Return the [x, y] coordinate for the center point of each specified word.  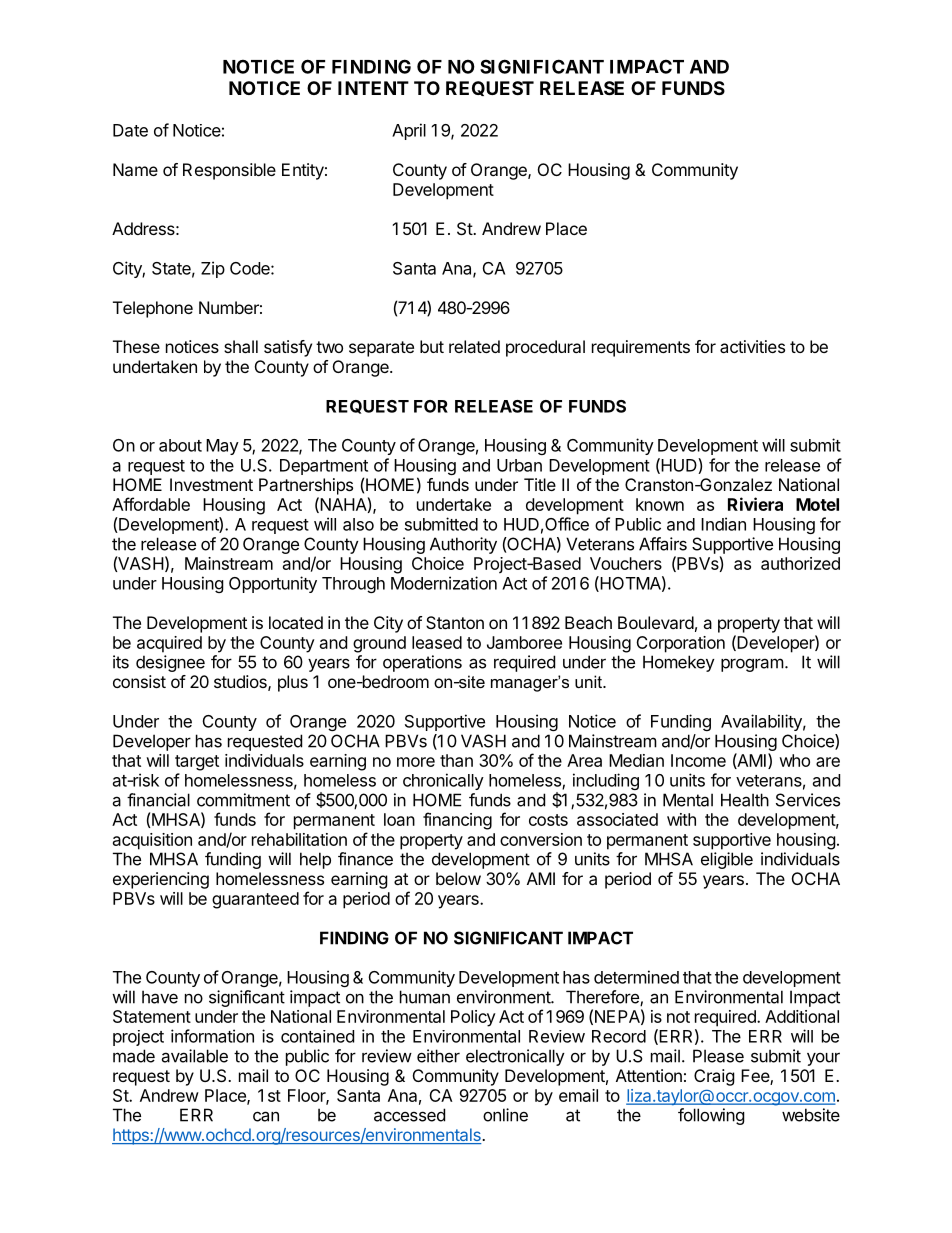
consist [139, 681]
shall [241, 346]
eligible [727, 860]
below [458, 878]
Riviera [755, 504]
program [752, 665]
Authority [463, 545]
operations [422, 663]
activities [752, 346]
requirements [641, 348]
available [194, 1056]
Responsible [229, 171]
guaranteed [255, 900]
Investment [211, 484]
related [474, 346]
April [409, 131]
